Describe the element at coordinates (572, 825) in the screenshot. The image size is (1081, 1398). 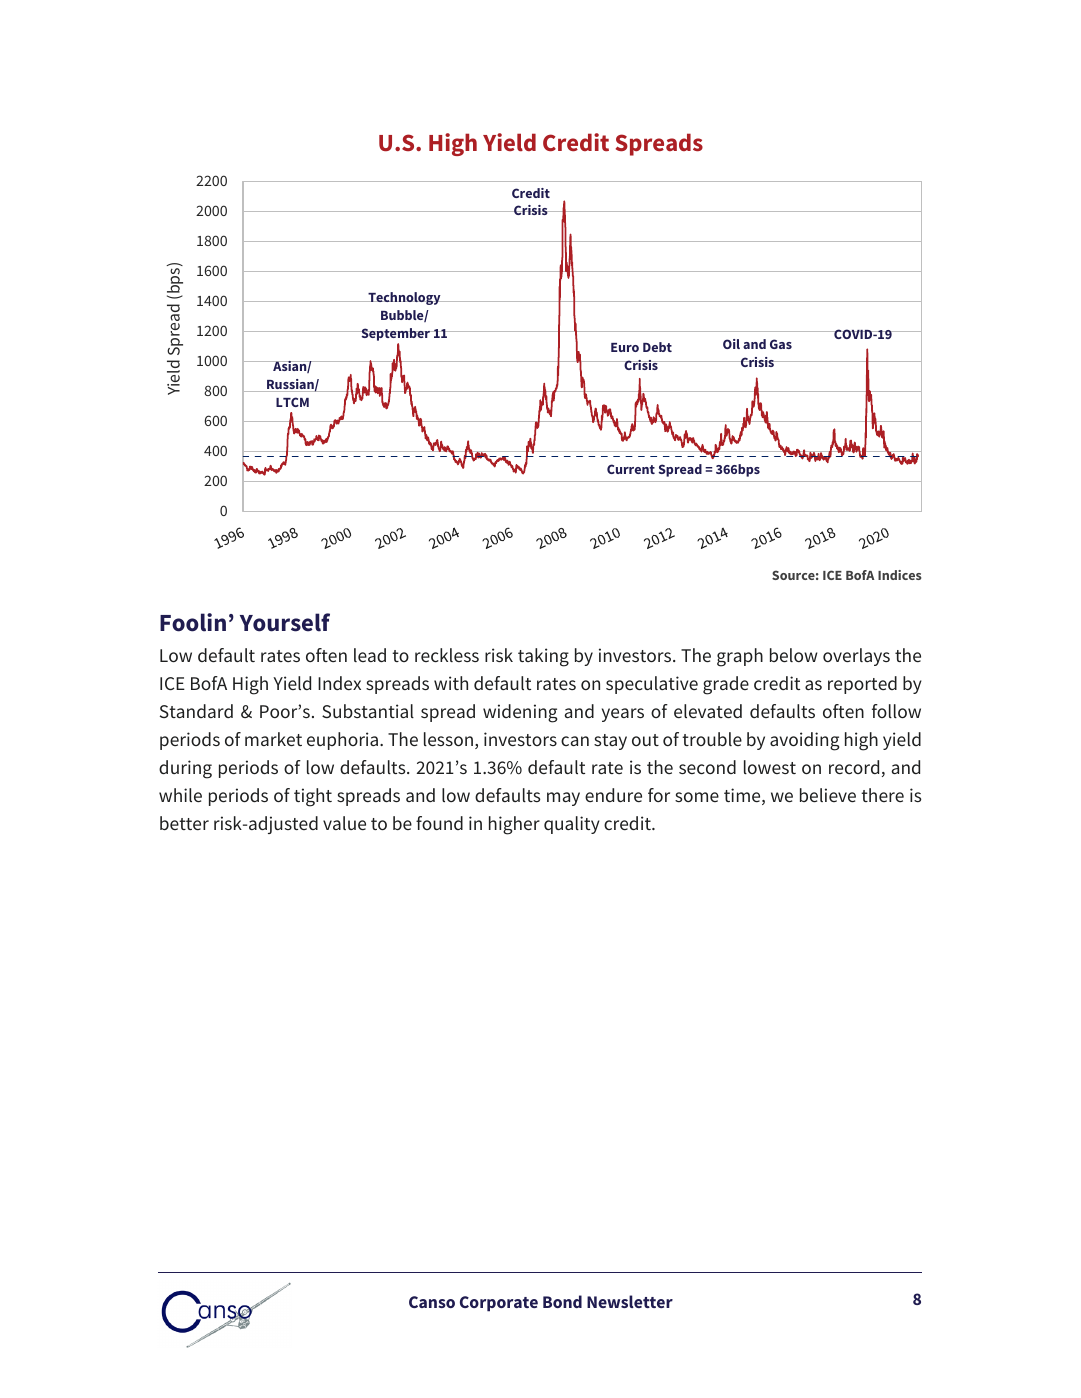
I see `quality` at that location.
